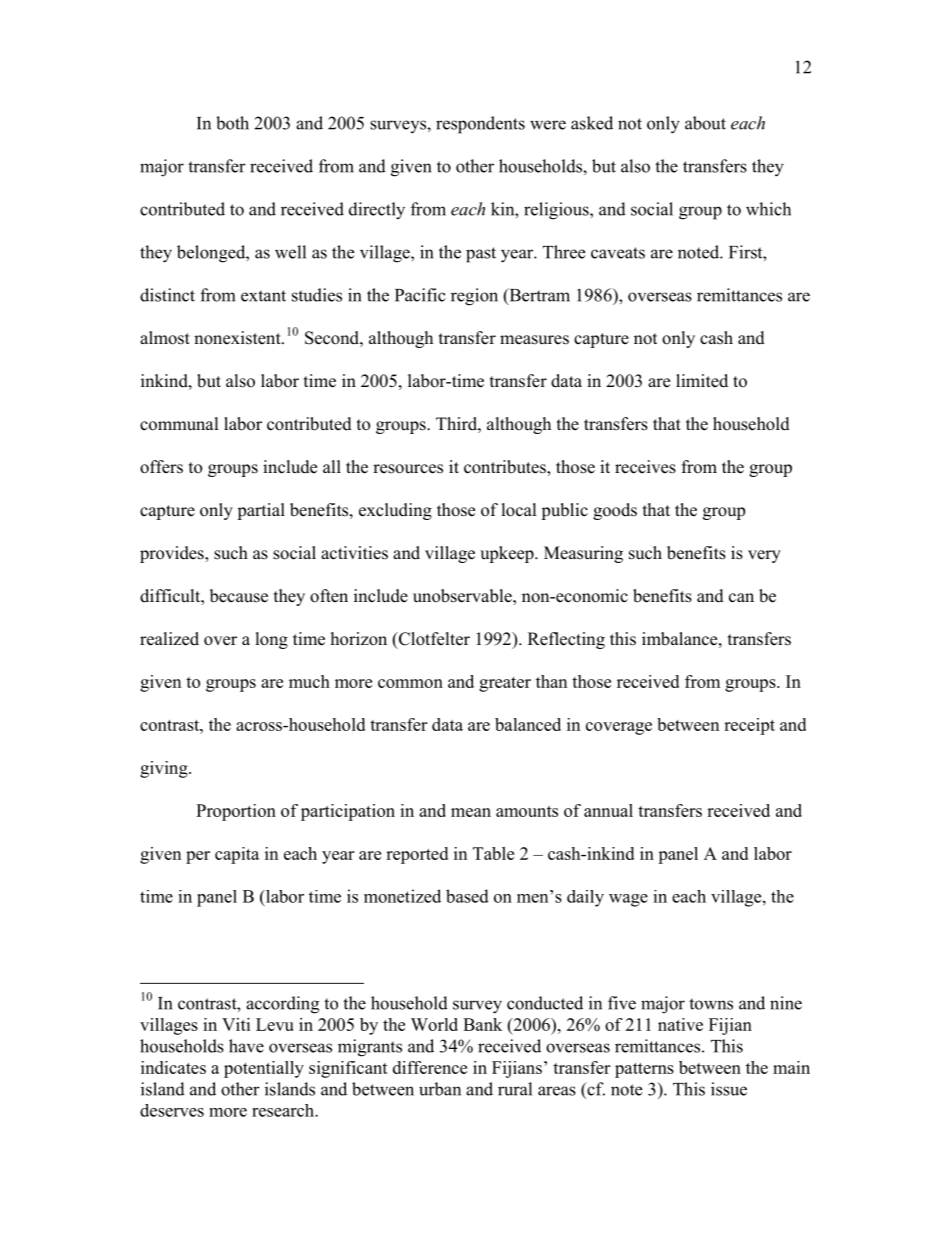 The width and height of the document is (952, 1233). Describe the element at coordinates (471, 812) in the document. I see `mean` at that location.
